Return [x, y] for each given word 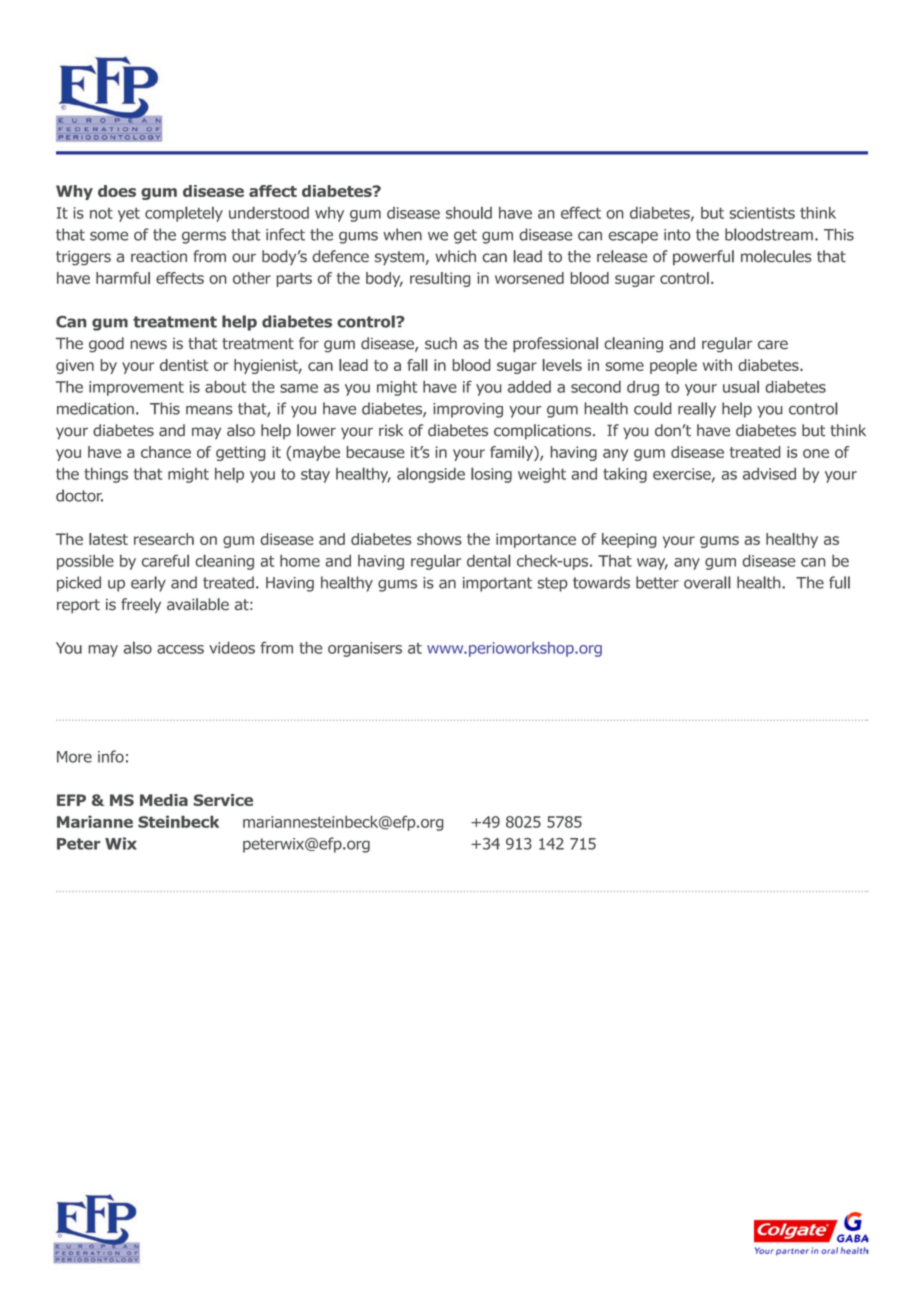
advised [769, 474]
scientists [762, 213]
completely [184, 214]
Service [223, 800]
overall [707, 582]
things [106, 475]
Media [164, 800]
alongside [431, 475]
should [469, 212]
